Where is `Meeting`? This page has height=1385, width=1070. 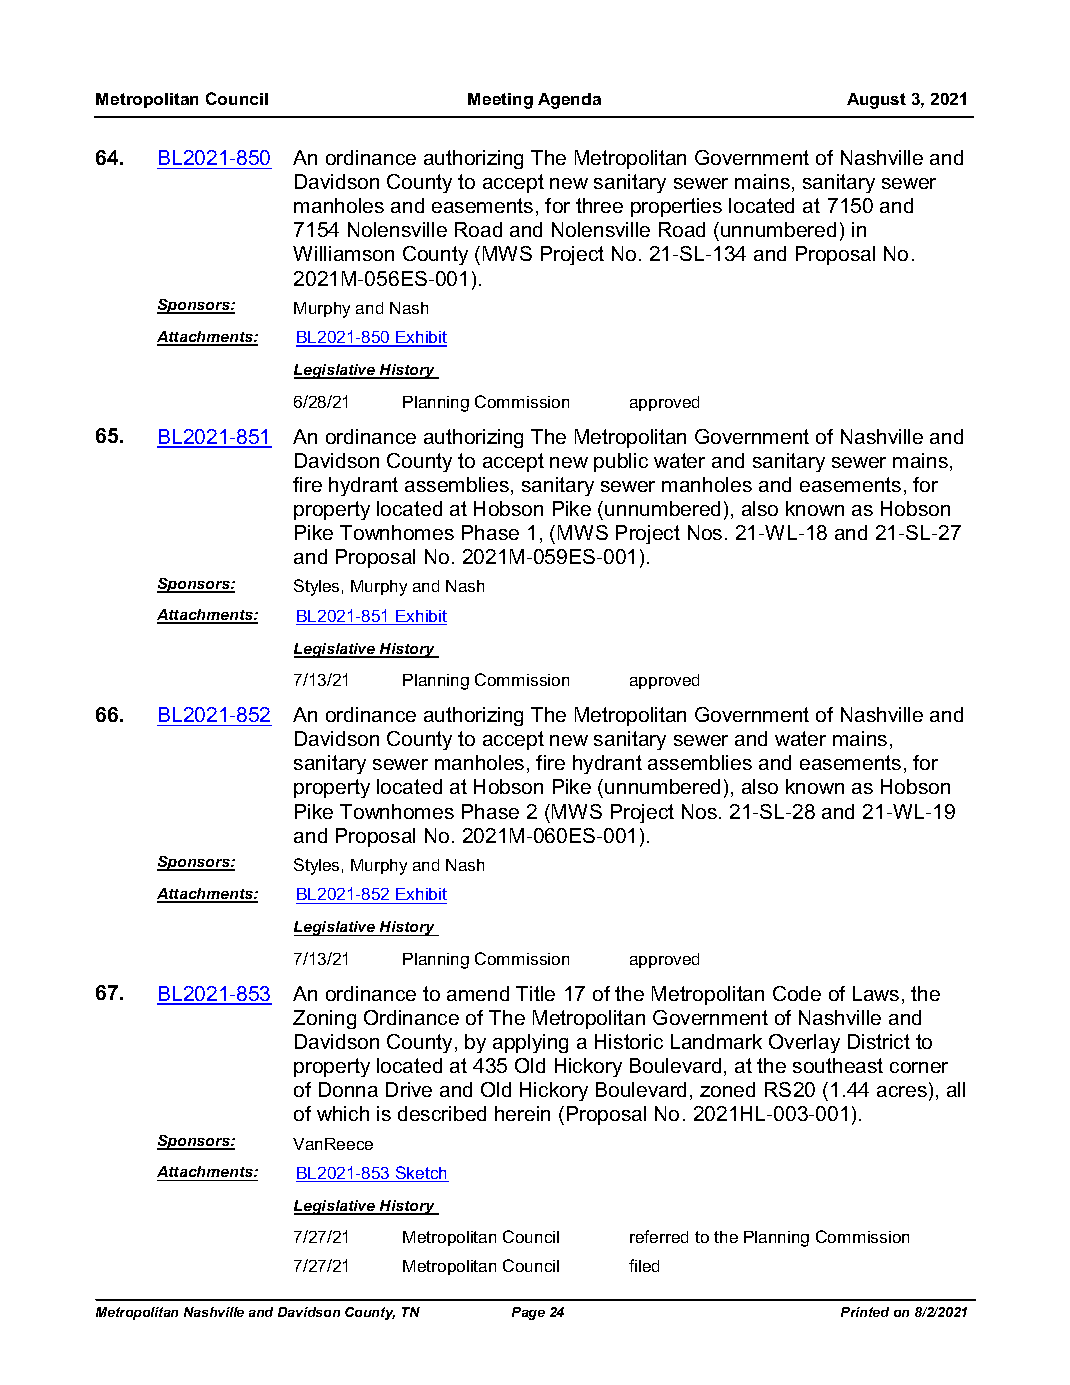 Meeting is located at coordinates (500, 101).
